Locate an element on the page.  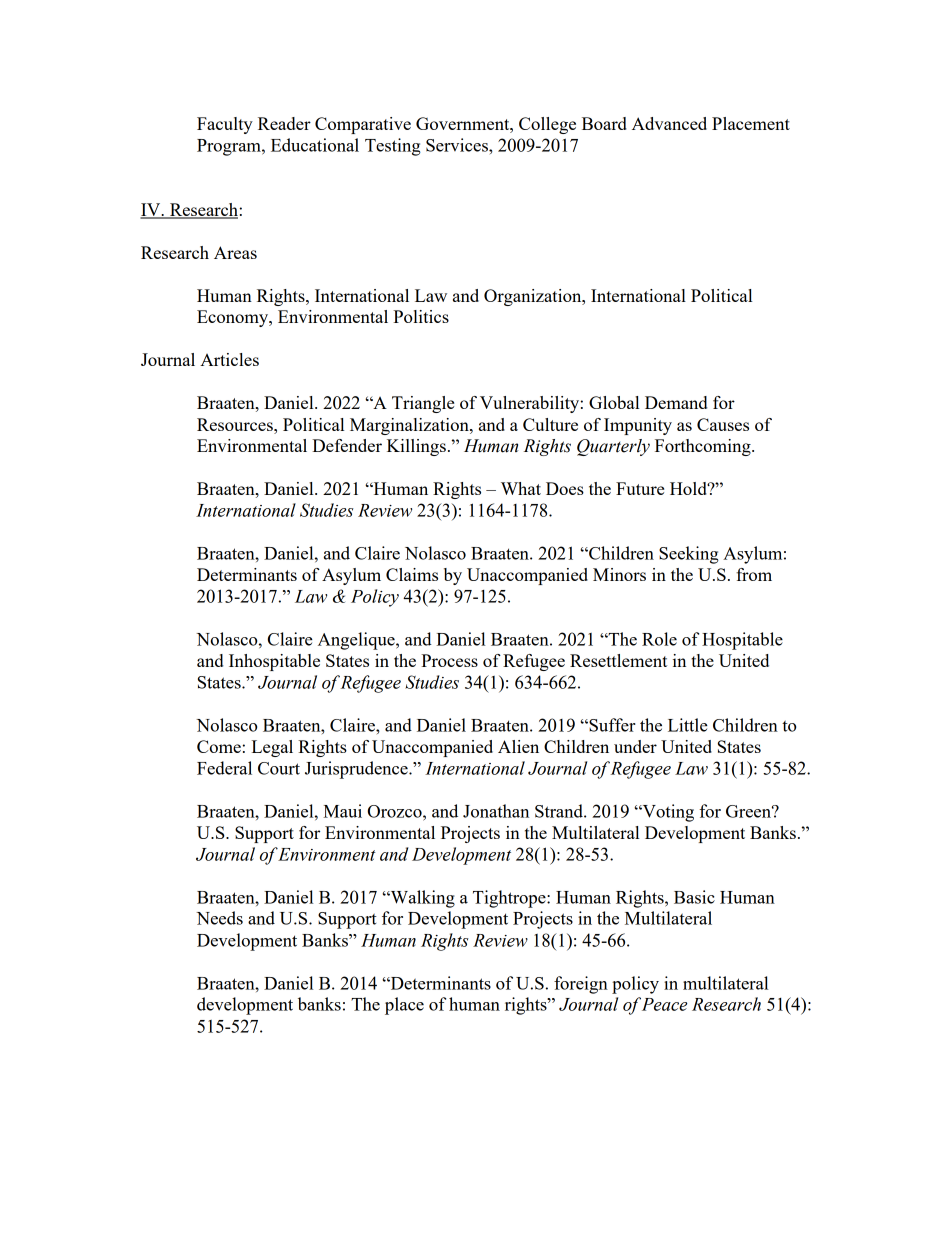
Politics is located at coordinates (421, 316).
